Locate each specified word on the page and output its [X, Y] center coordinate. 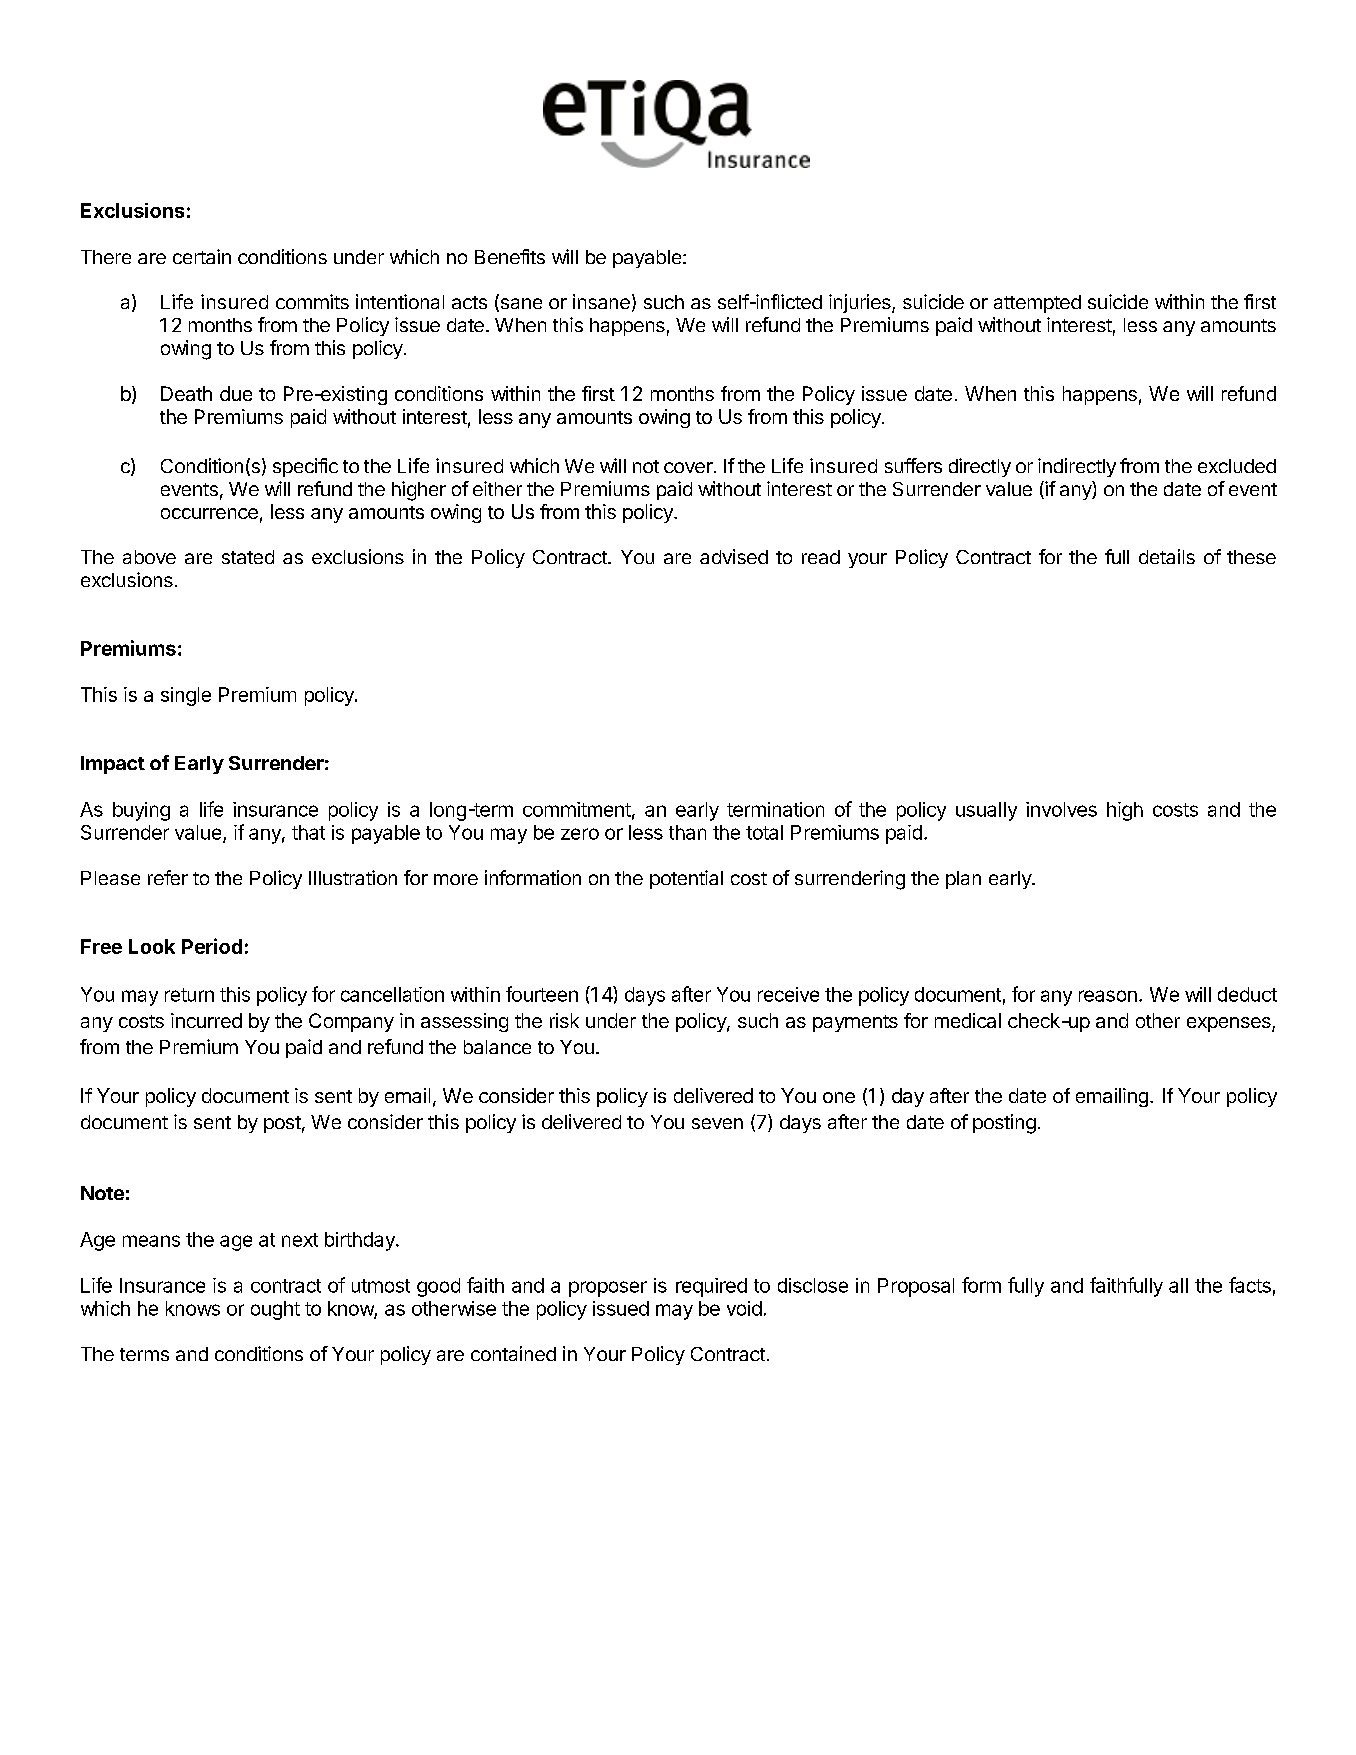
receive [788, 994]
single [186, 696]
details [1167, 556]
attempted [1037, 304]
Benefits [510, 256]
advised [734, 556]
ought [275, 1310]
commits [312, 301]
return [189, 995]
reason [1108, 996]
